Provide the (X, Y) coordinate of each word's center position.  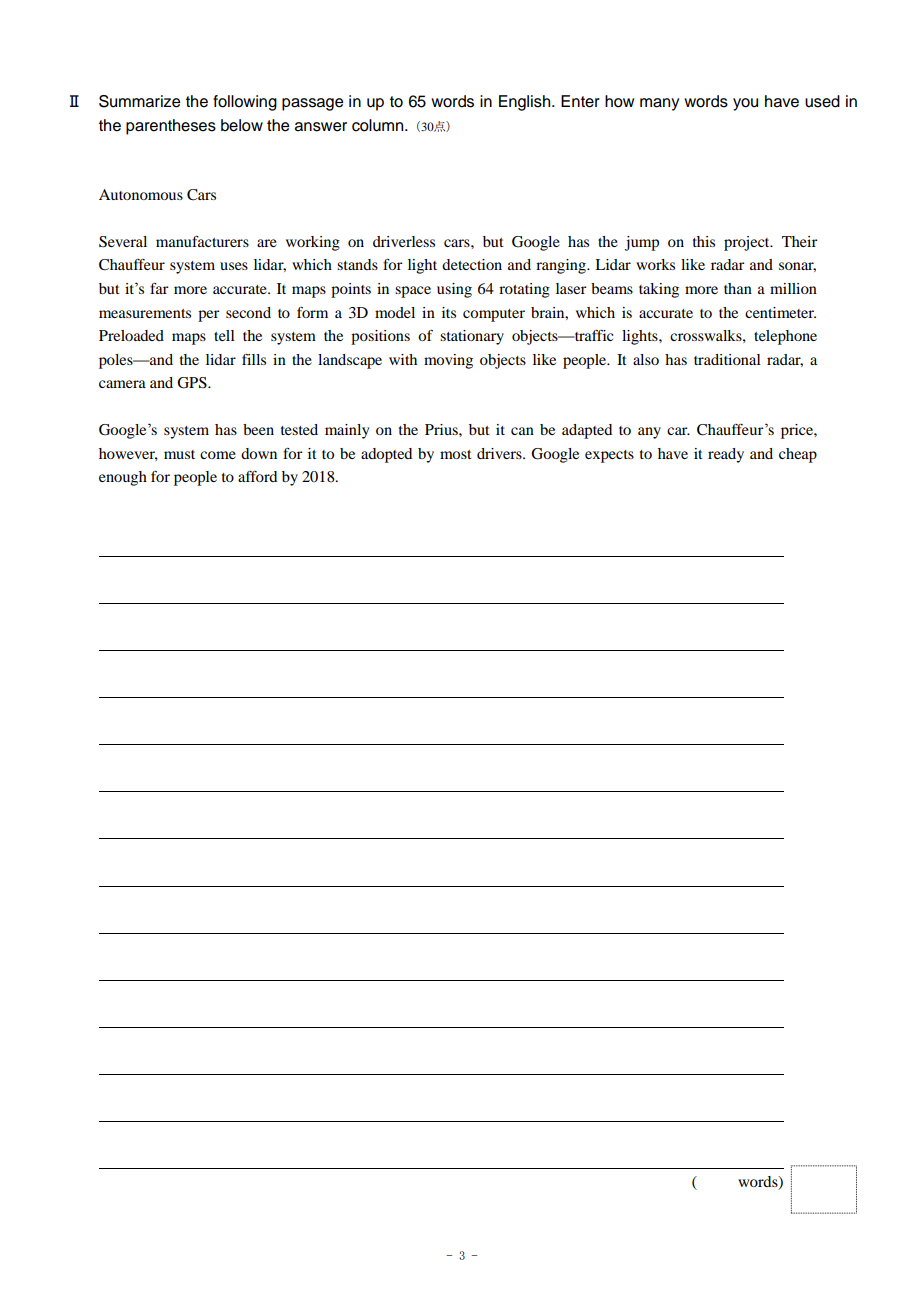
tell (224, 335)
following (245, 103)
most (456, 454)
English (526, 103)
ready (726, 455)
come (218, 455)
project (748, 243)
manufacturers (202, 241)
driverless (404, 241)
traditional (727, 359)
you (745, 104)
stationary (472, 337)
